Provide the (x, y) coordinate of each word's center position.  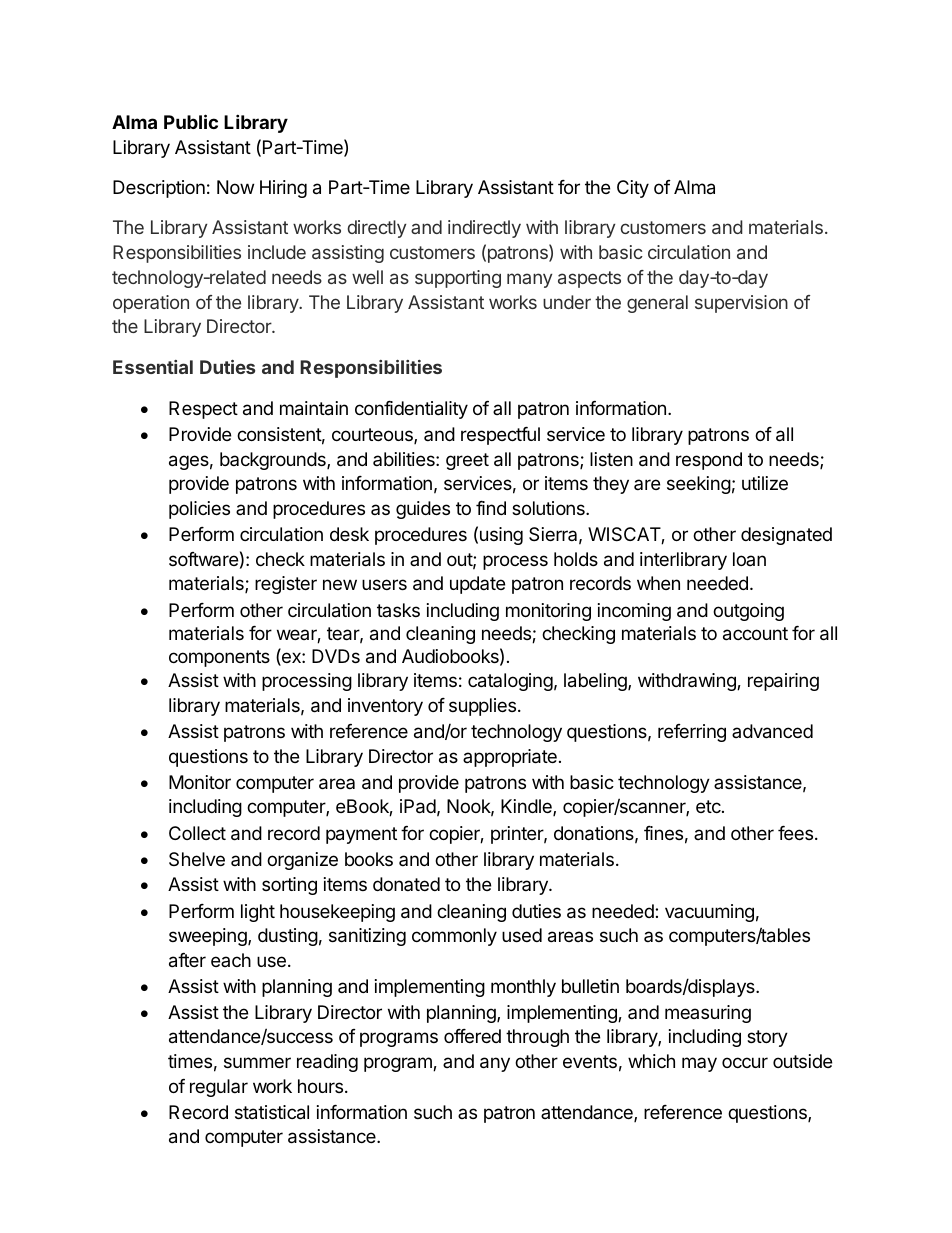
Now (235, 187)
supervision (741, 304)
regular (219, 1088)
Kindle (527, 807)
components (219, 658)
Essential (153, 367)
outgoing (748, 612)
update (477, 585)
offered (472, 1036)
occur (745, 1062)
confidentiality (411, 410)
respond (709, 461)
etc (709, 806)
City (633, 189)
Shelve (197, 859)
